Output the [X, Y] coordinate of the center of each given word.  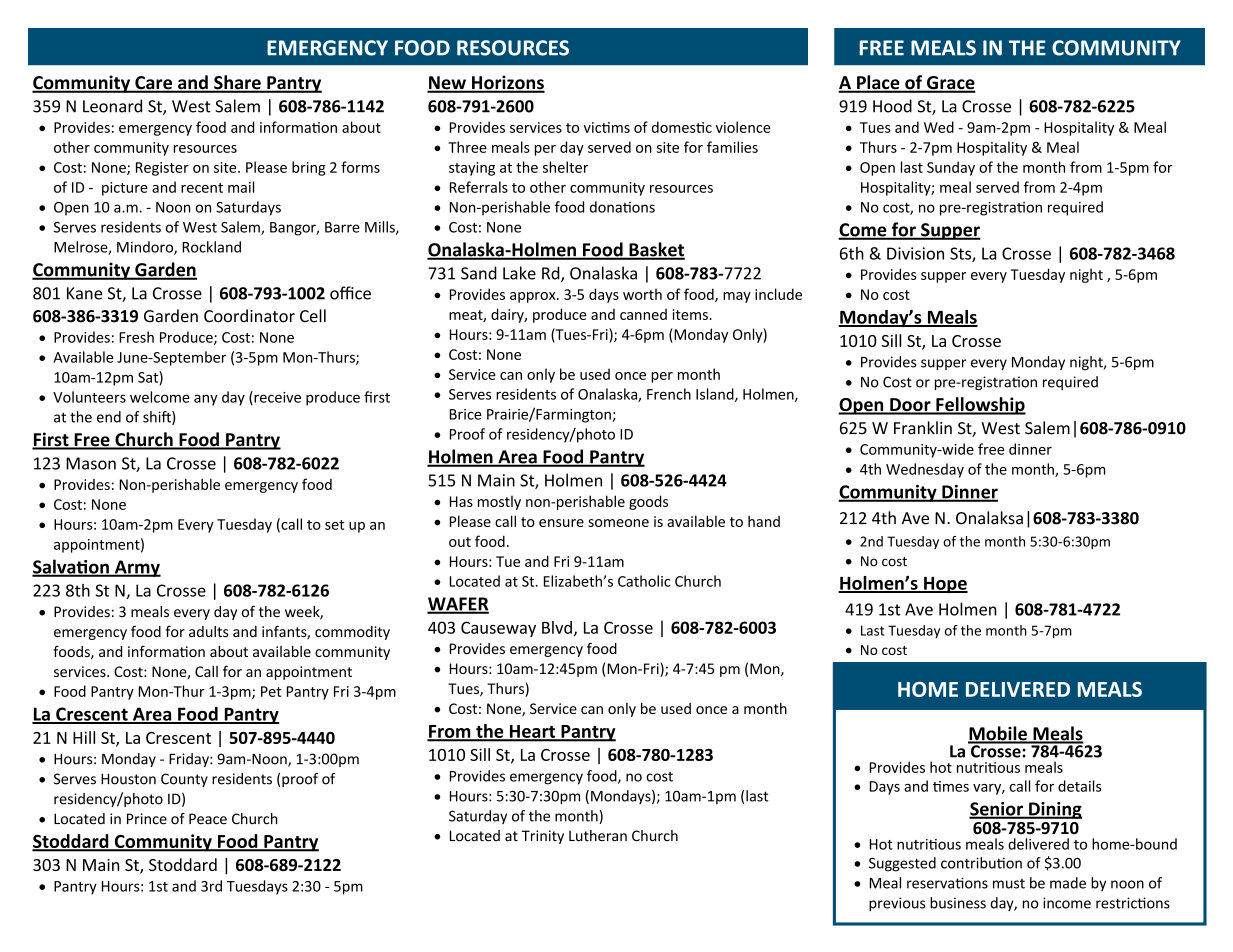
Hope [945, 584]
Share [237, 83]
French [669, 394]
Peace [208, 819]
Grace [950, 84]
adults [209, 631]
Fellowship [980, 406]
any [206, 400]
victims [607, 127]
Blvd [557, 627]
